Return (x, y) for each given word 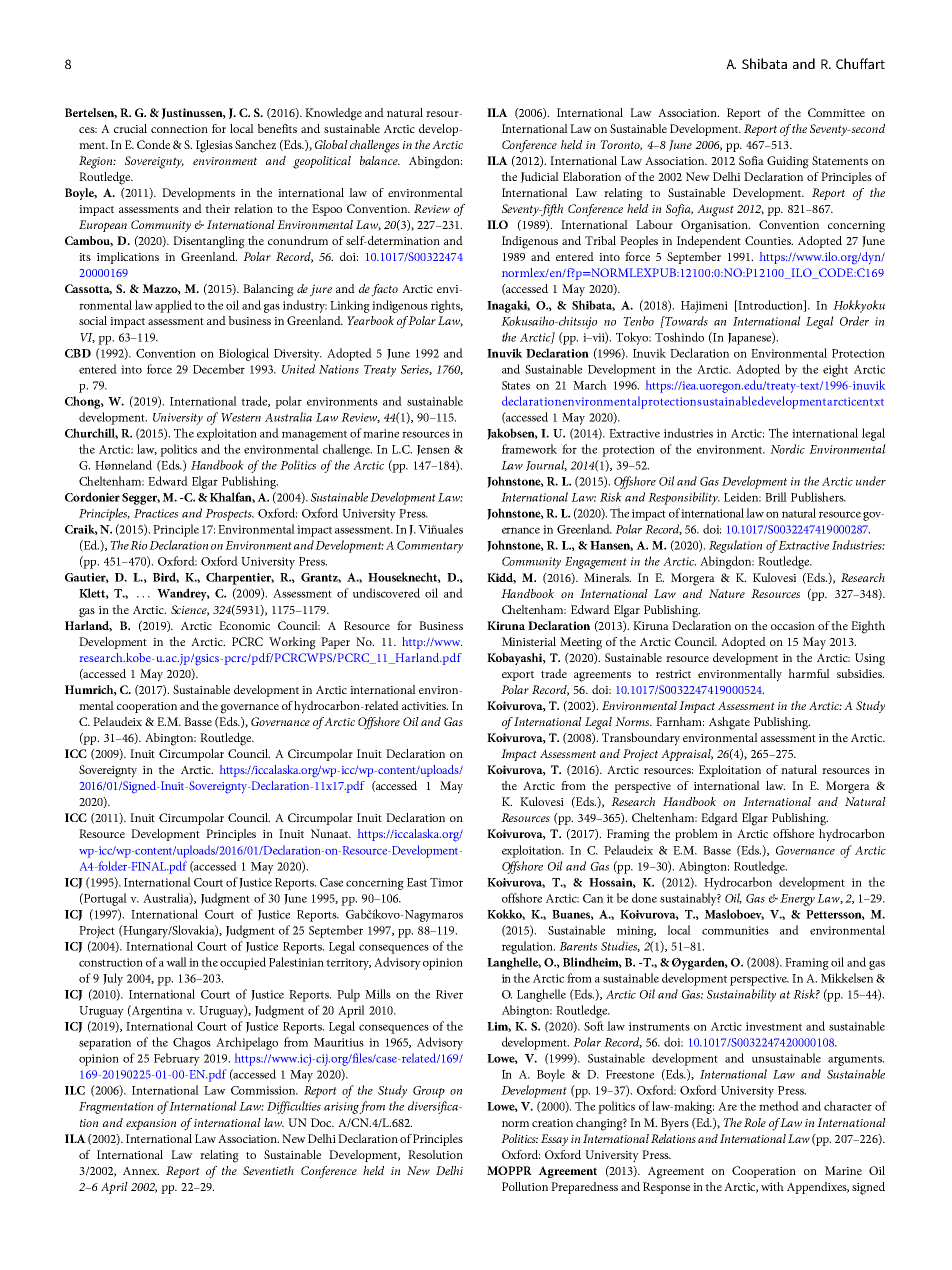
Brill (776, 497)
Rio (138, 545)
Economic (244, 625)
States (516, 385)
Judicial (540, 177)
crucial (130, 128)
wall (176, 962)
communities (735, 930)
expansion (151, 1124)
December (219, 369)
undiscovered (386, 593)
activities (425, 706)
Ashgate (729, 723)
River (449, 994)
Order (854, 321)
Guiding (788, 162)
